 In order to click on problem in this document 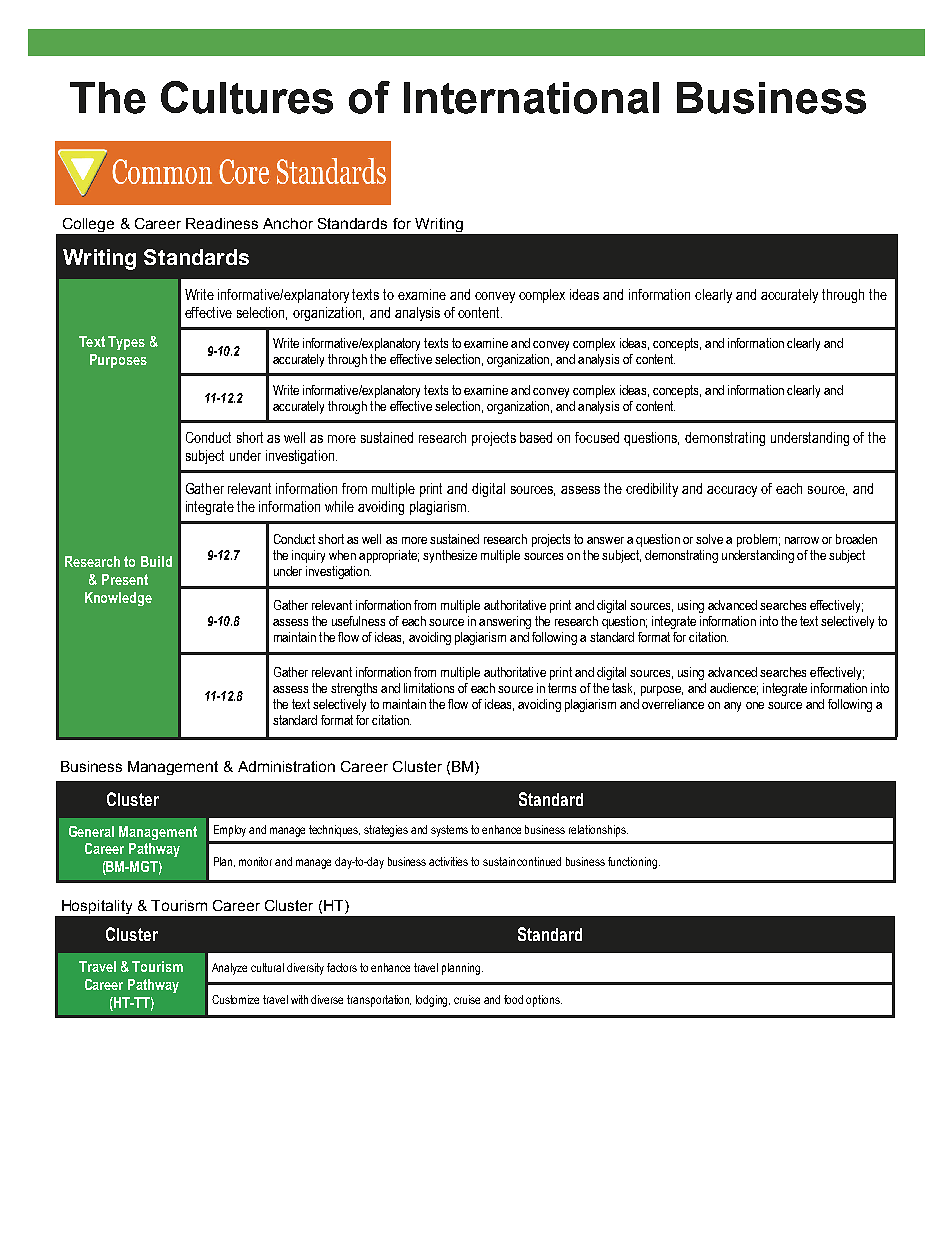, I will do `click(757, 540)`.
